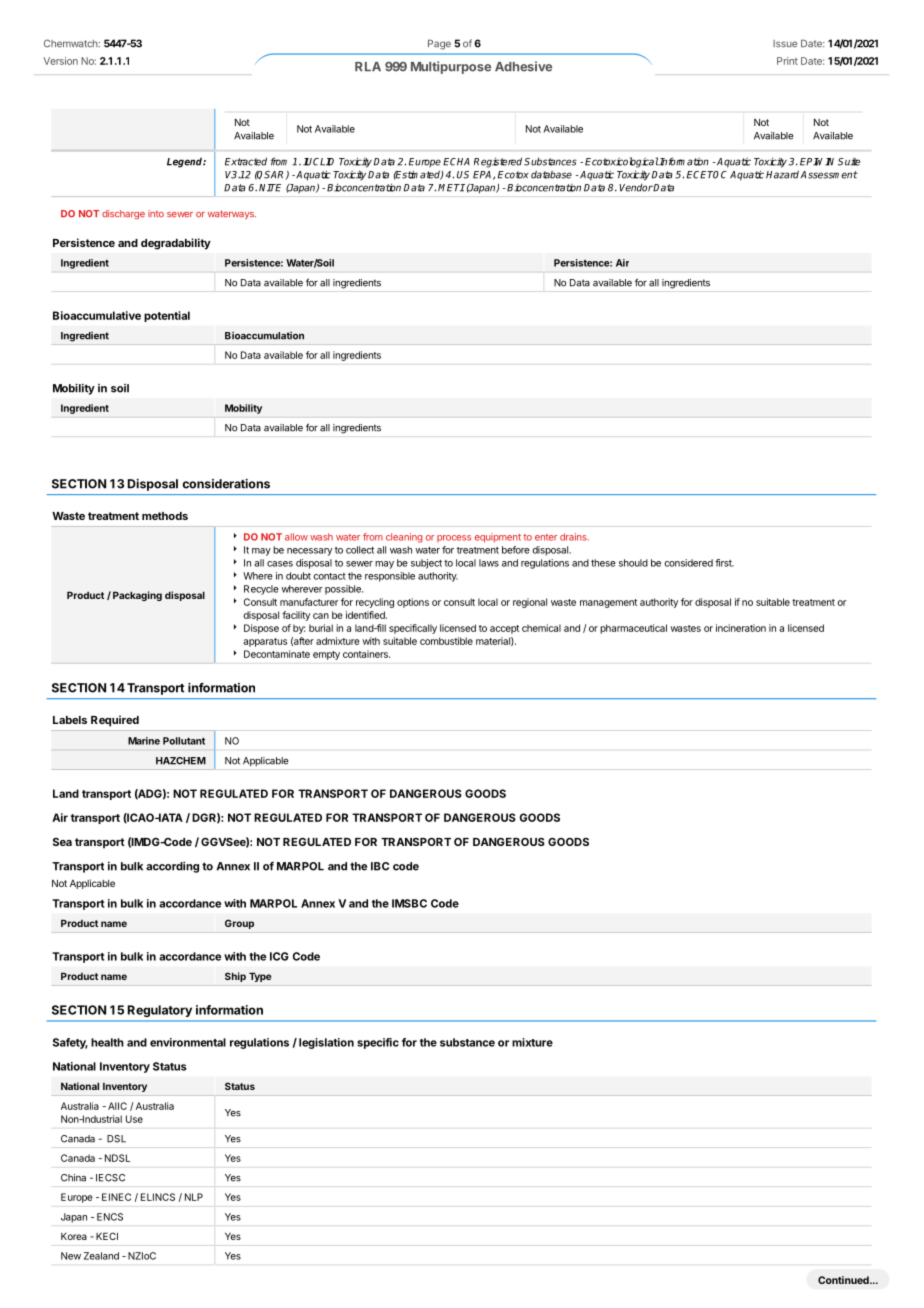 The height and width of the screenshot is (1308, 924). Describe the element at coordinates (61, 61) in the screenshot. I see `Version` at that location.
